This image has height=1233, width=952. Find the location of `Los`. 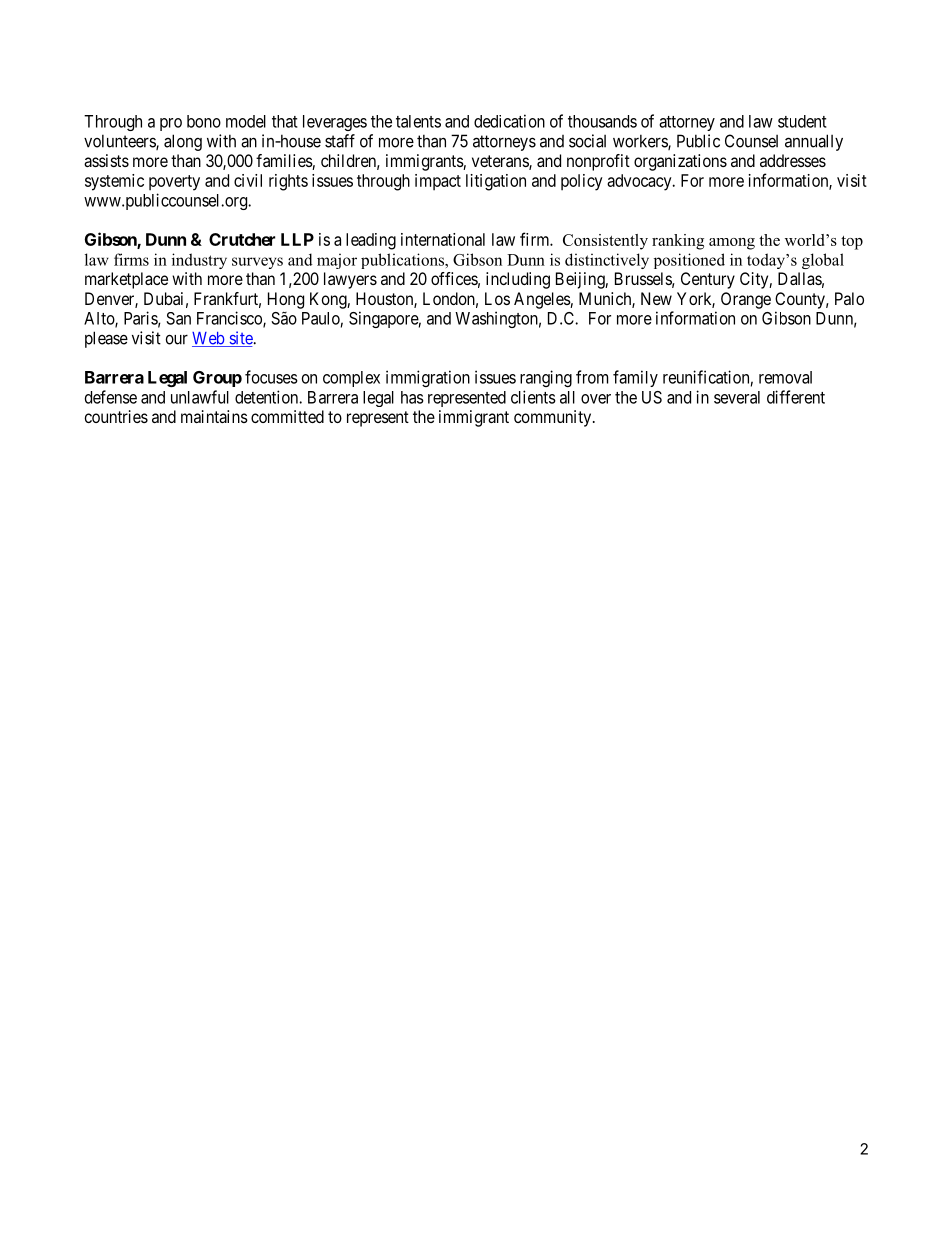

Los is located at coordinates (497, 298).
